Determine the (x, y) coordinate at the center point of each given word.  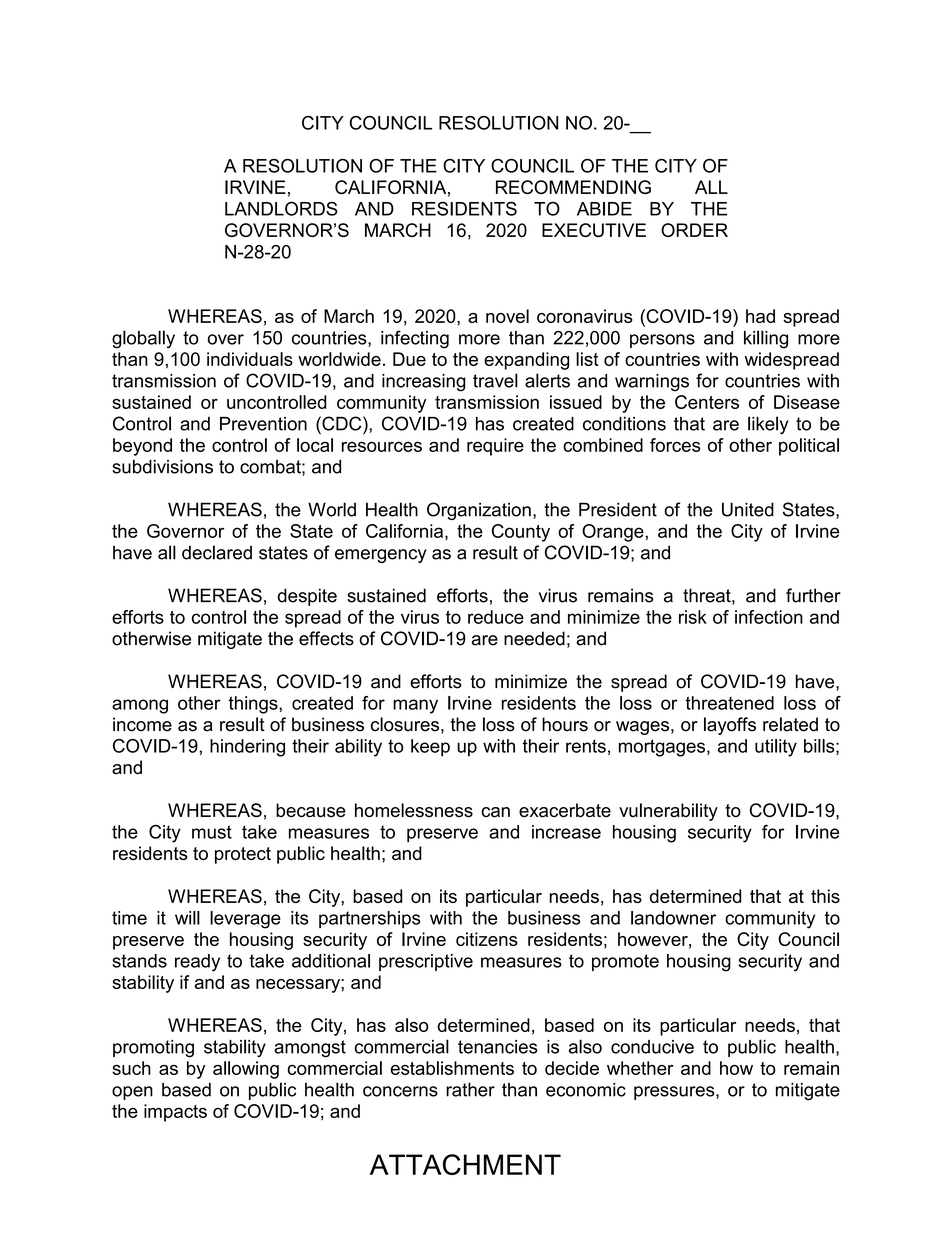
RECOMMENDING (573, 187)
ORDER (694, 230)
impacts (175, 1113)
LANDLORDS (281, 208)
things (254, 705)
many (415, 706)
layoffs (730, 726)
